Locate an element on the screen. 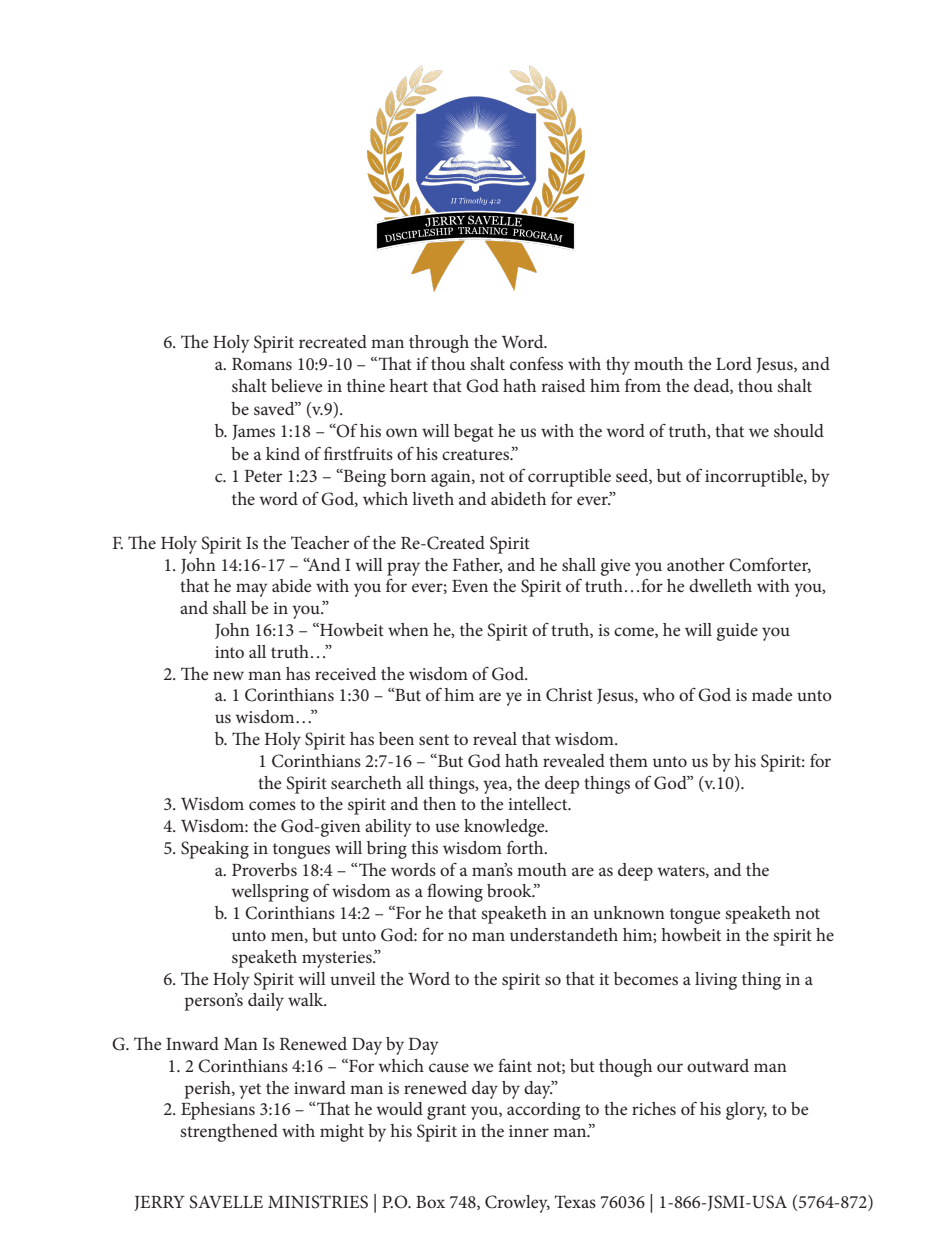 This screenshot has height=1233, width=952. Speaking is located at coordinates (215, 850).
